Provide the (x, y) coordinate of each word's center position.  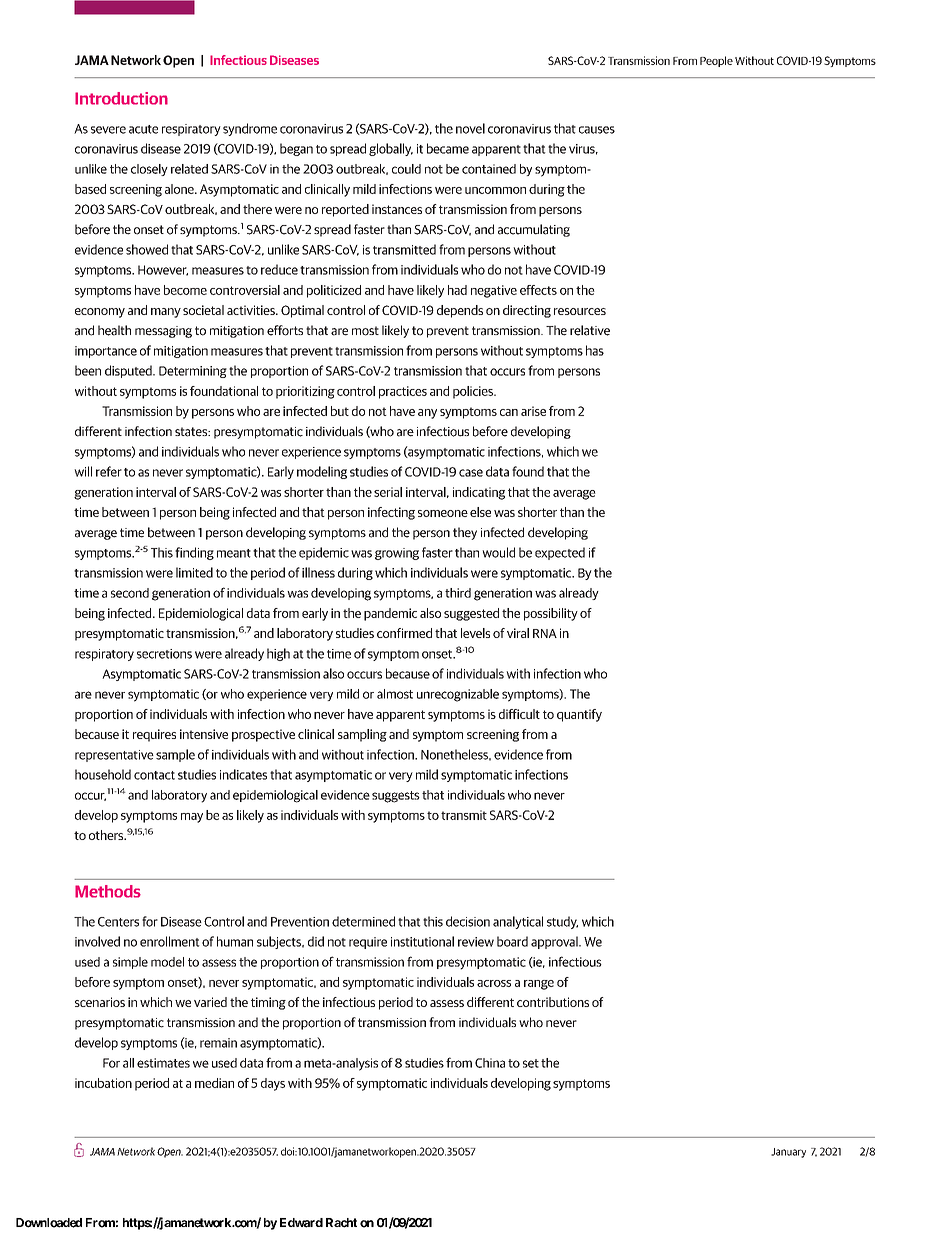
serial (388, 492)
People (716, 61)
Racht (341, 1223)
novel (470, 128)
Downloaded (49, 1223)
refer (109, 471)
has (595, 350)
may (192, 818)
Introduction (121, 98)
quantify (579, 715)
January (788, 1153)
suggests (396, 797)
